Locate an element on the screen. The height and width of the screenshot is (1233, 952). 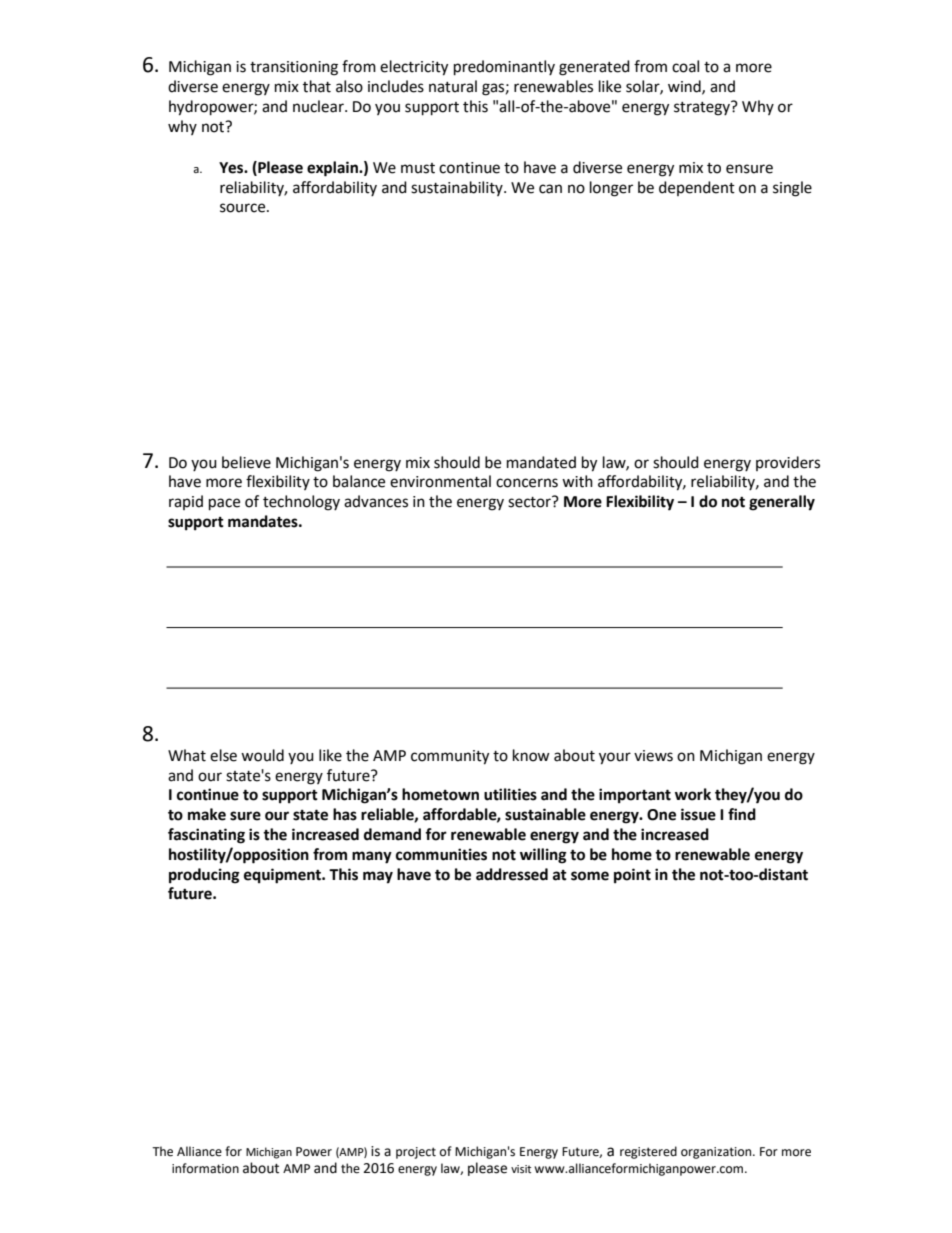
believe is located at coordinates (246, 462).
